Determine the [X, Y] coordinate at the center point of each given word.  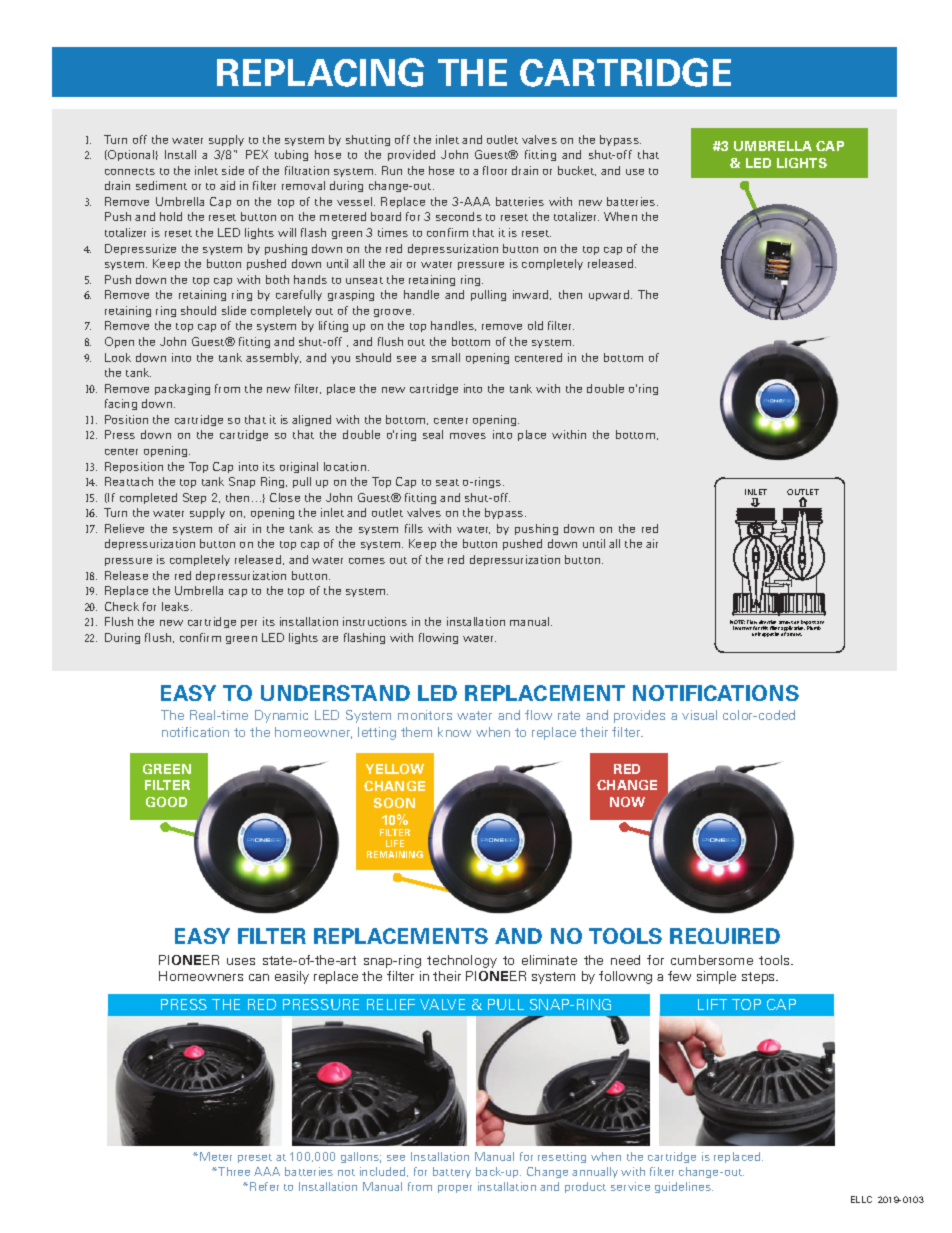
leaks [177, 606]
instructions [375, 621]
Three [234, 1171]
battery [452, 1172]
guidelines [684, 1187]
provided [411, 155]
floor [495, 170]
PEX [257, 154]
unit [756, 634]
